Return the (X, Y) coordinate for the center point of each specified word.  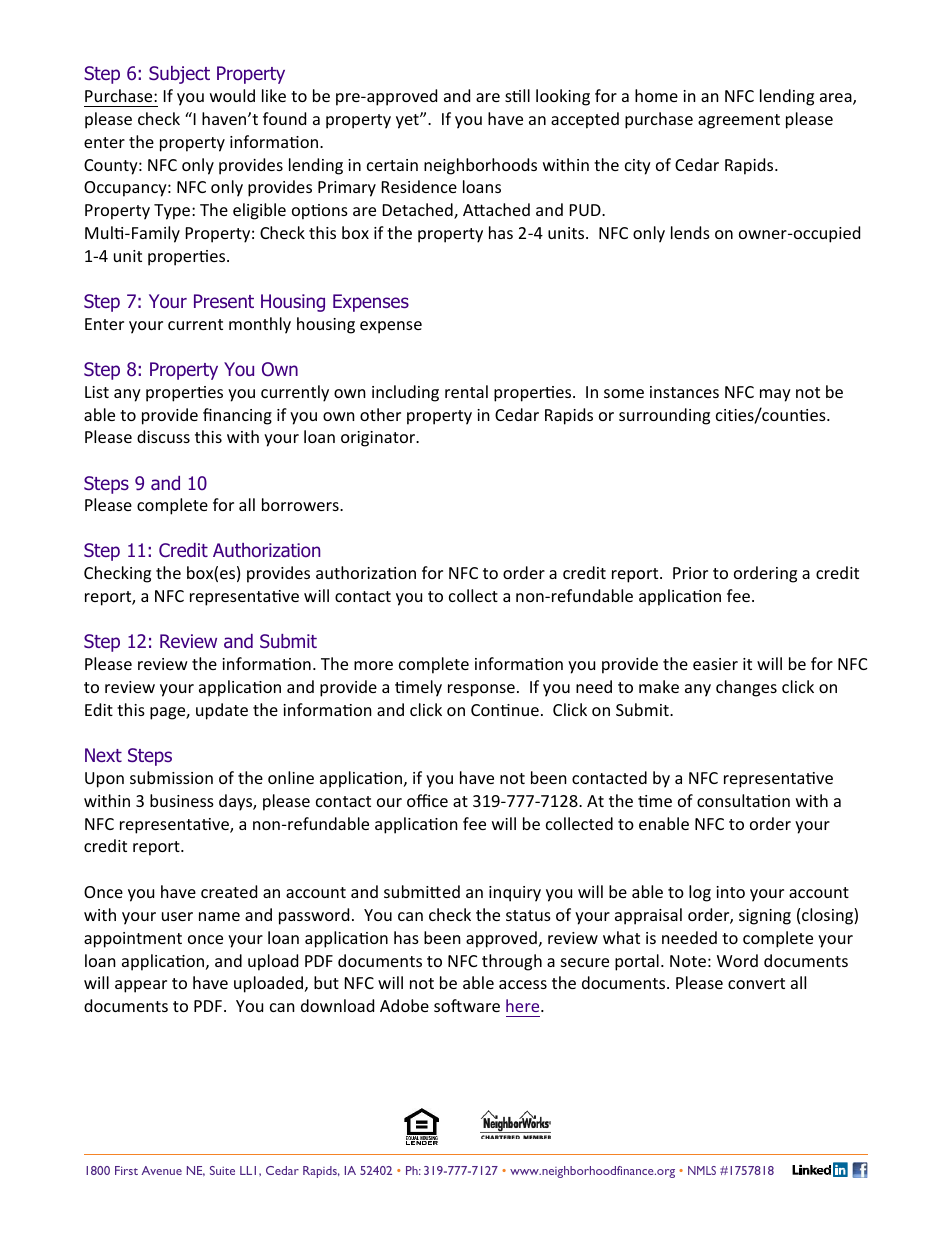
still (517, 95)
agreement (739, 121)
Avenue (161, 1170)
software (467, 1005)
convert (756, 983)
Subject (179, 75)
